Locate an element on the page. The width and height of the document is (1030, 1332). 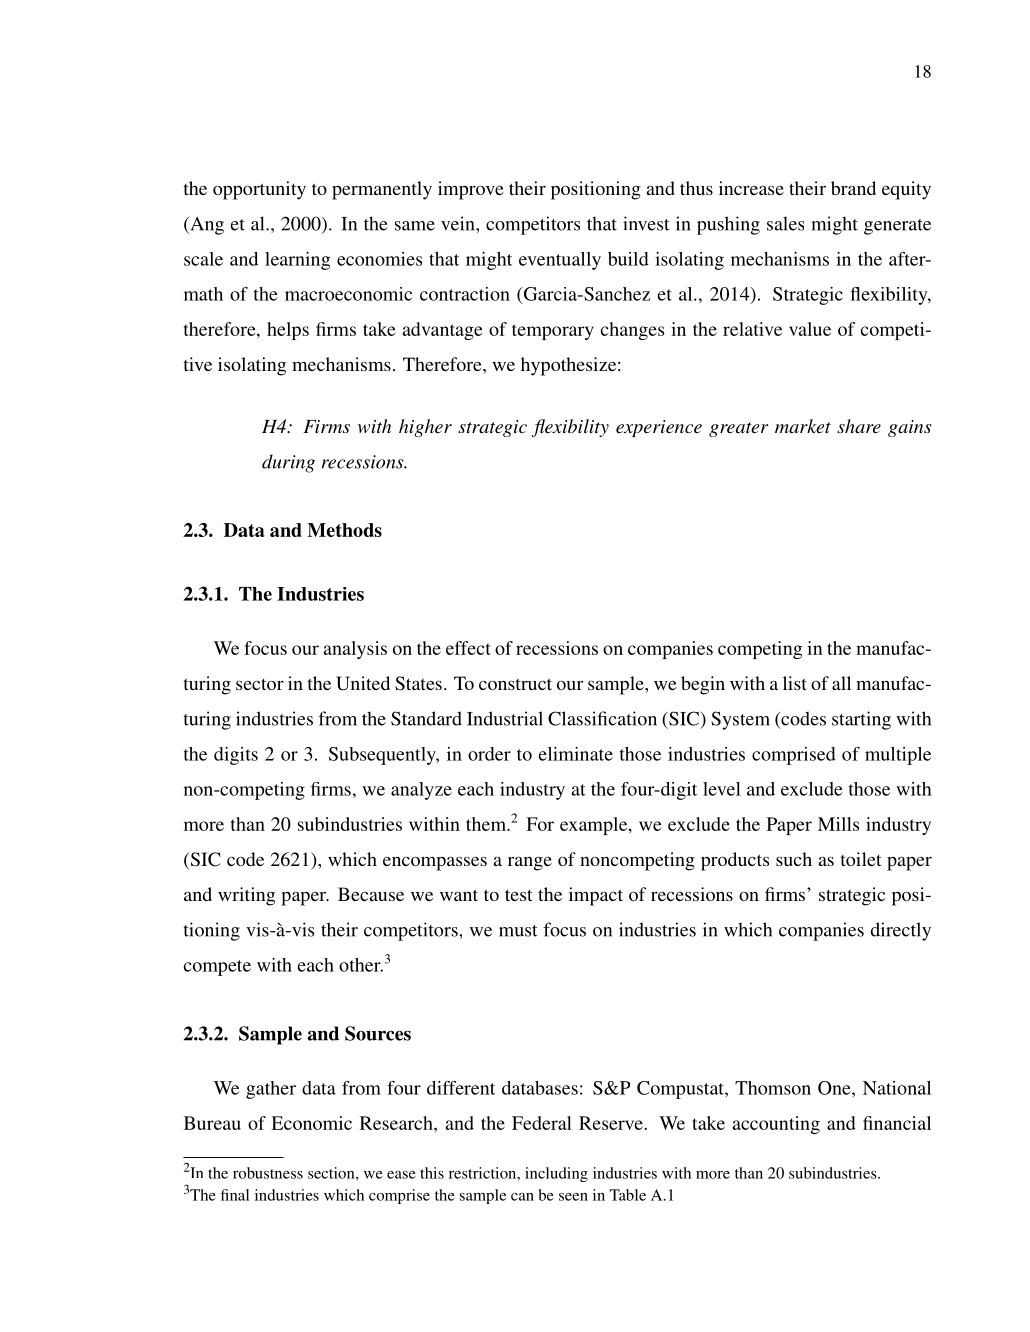
sales is located at coordinates (785, 223).
